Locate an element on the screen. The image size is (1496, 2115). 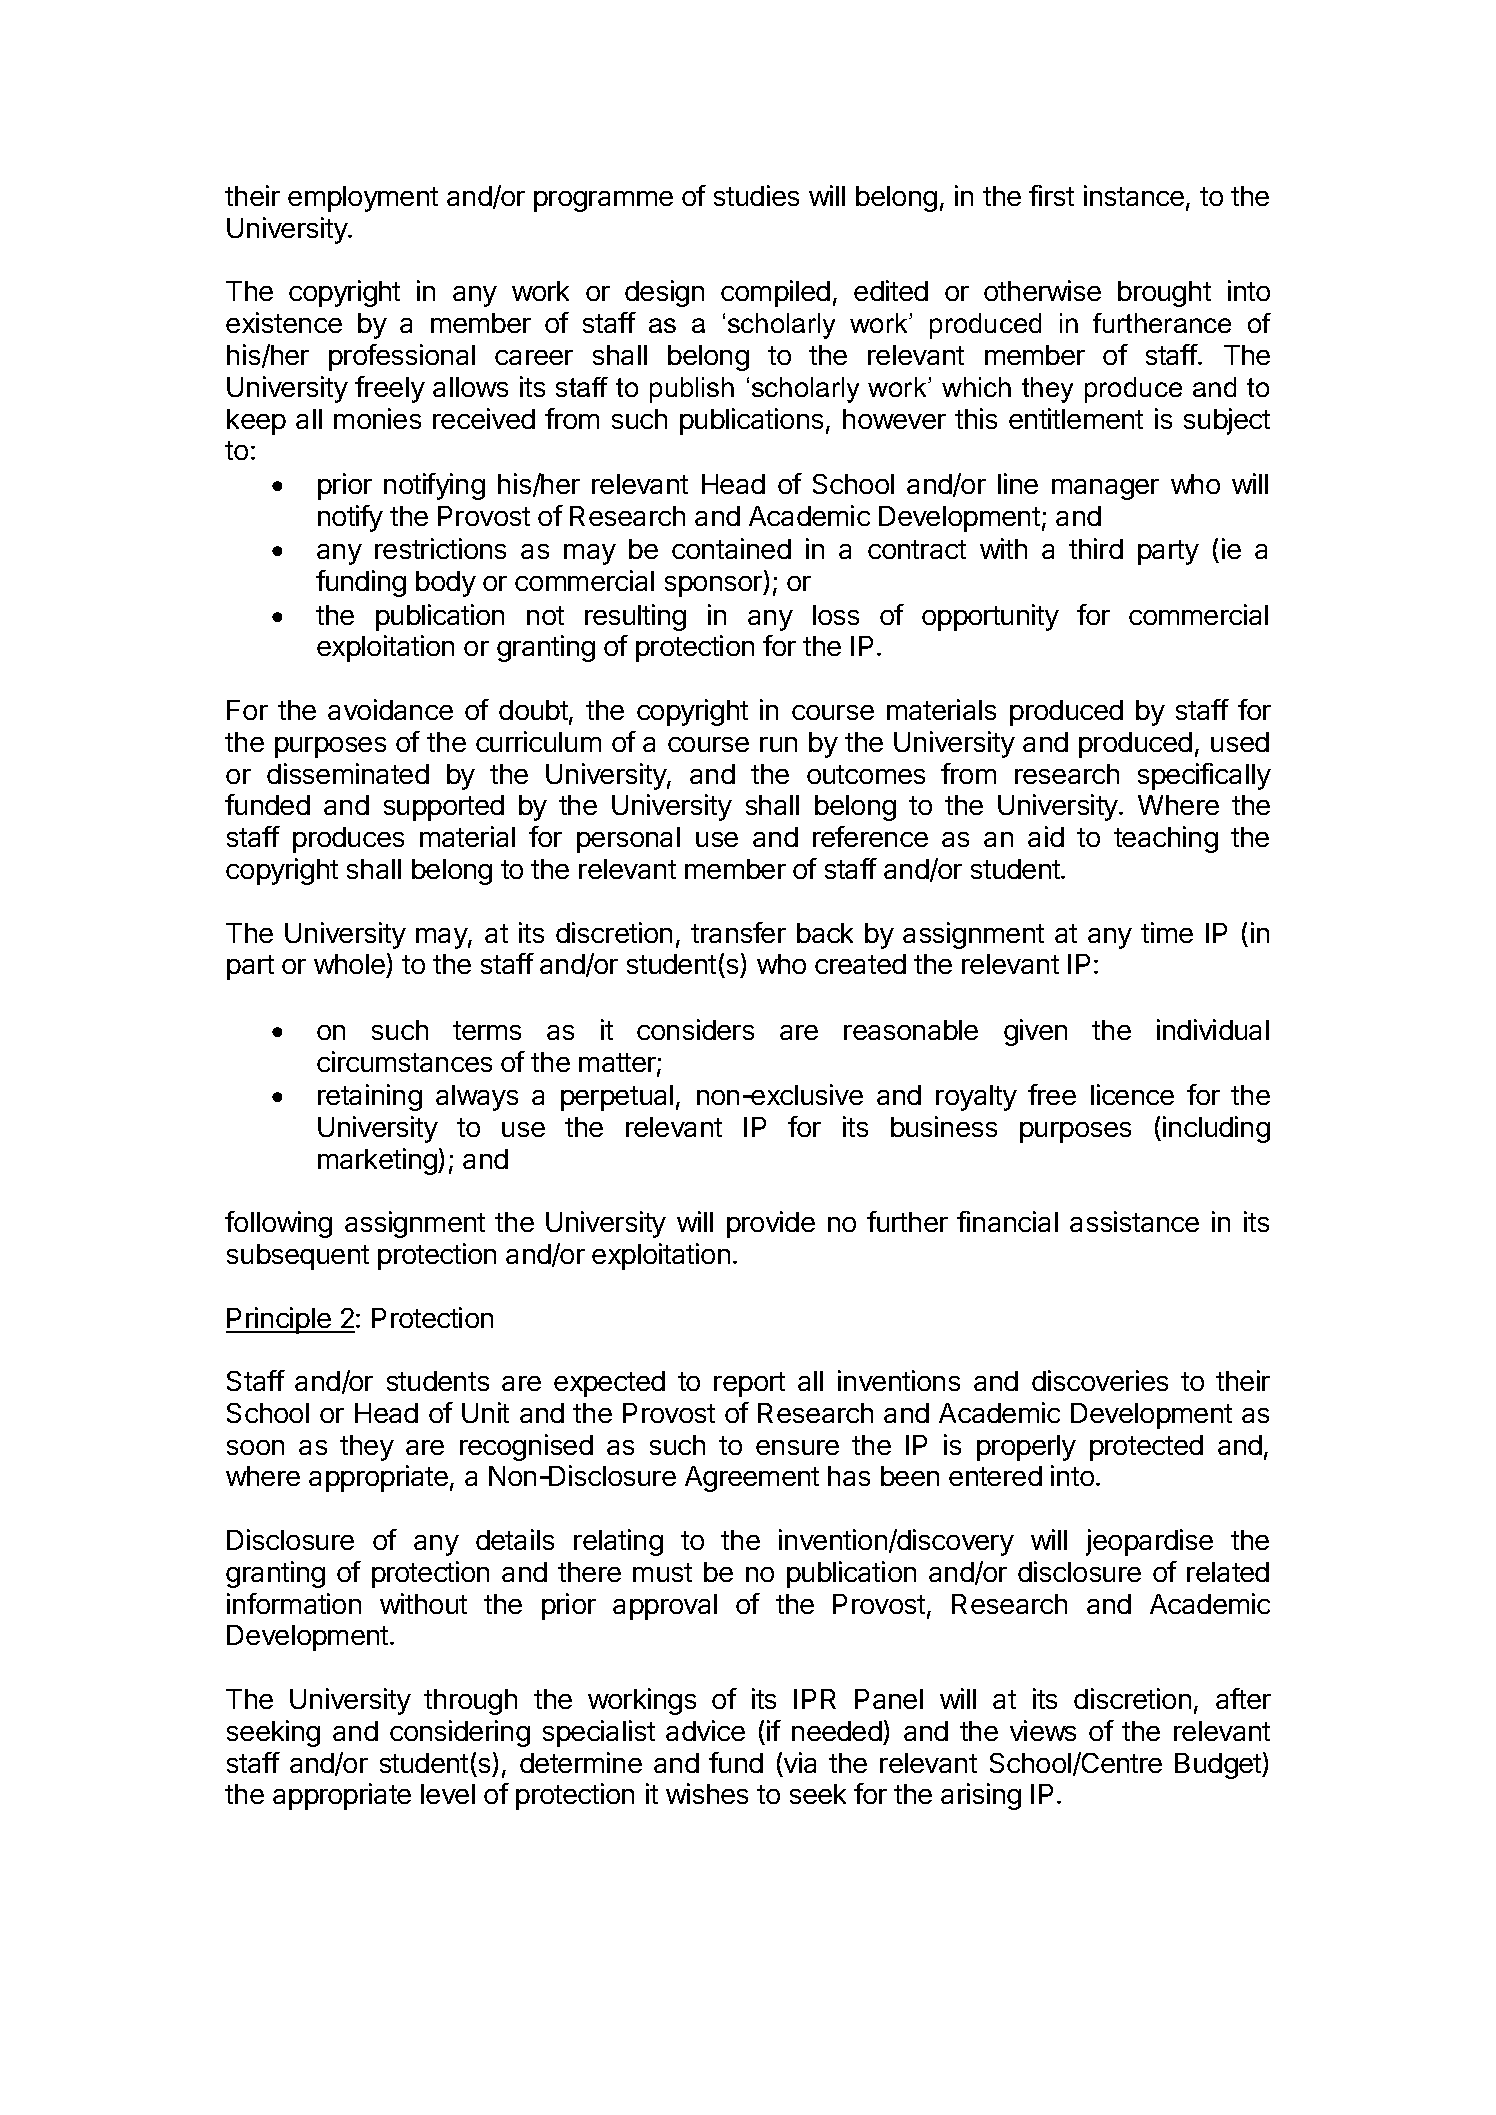
supported is located at coordinates (444, 808).
